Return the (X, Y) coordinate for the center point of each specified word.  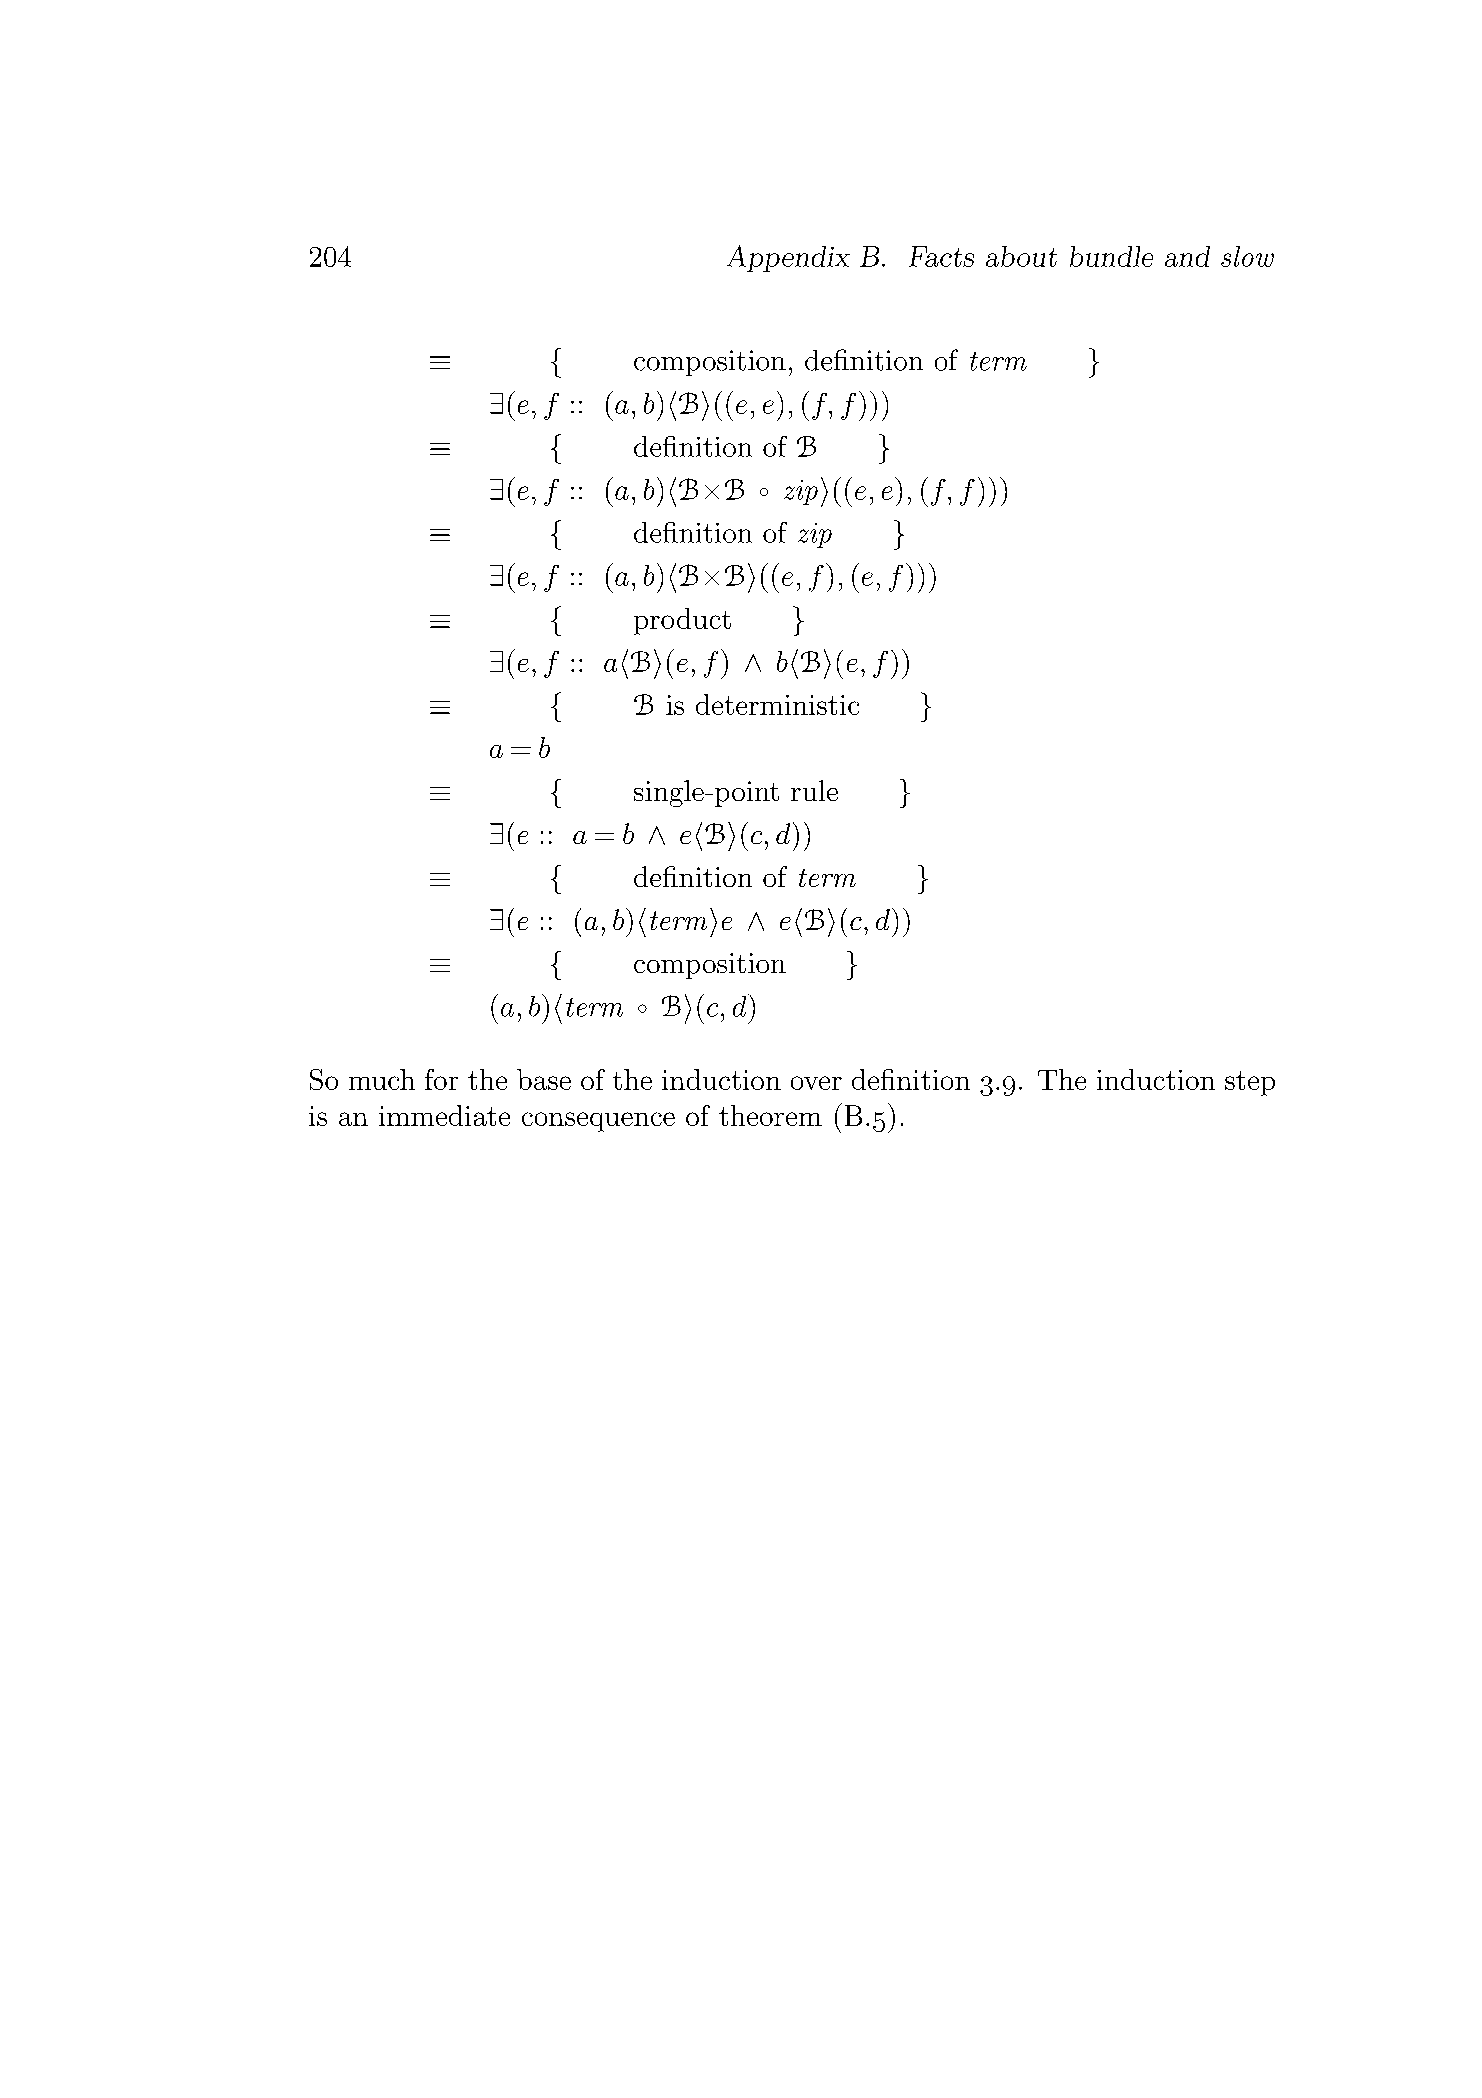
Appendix (788, 258)
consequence (598, 1122)
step (1250, 1083)
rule (814, 790)
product (682, 621)
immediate (444, 1115)
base (544, 1079)
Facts (941, 256)
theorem (770, 1115)
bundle (1111, 256)
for (441, 1079)
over (816, 1083)
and (1187, 256)
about (1021, 256)
